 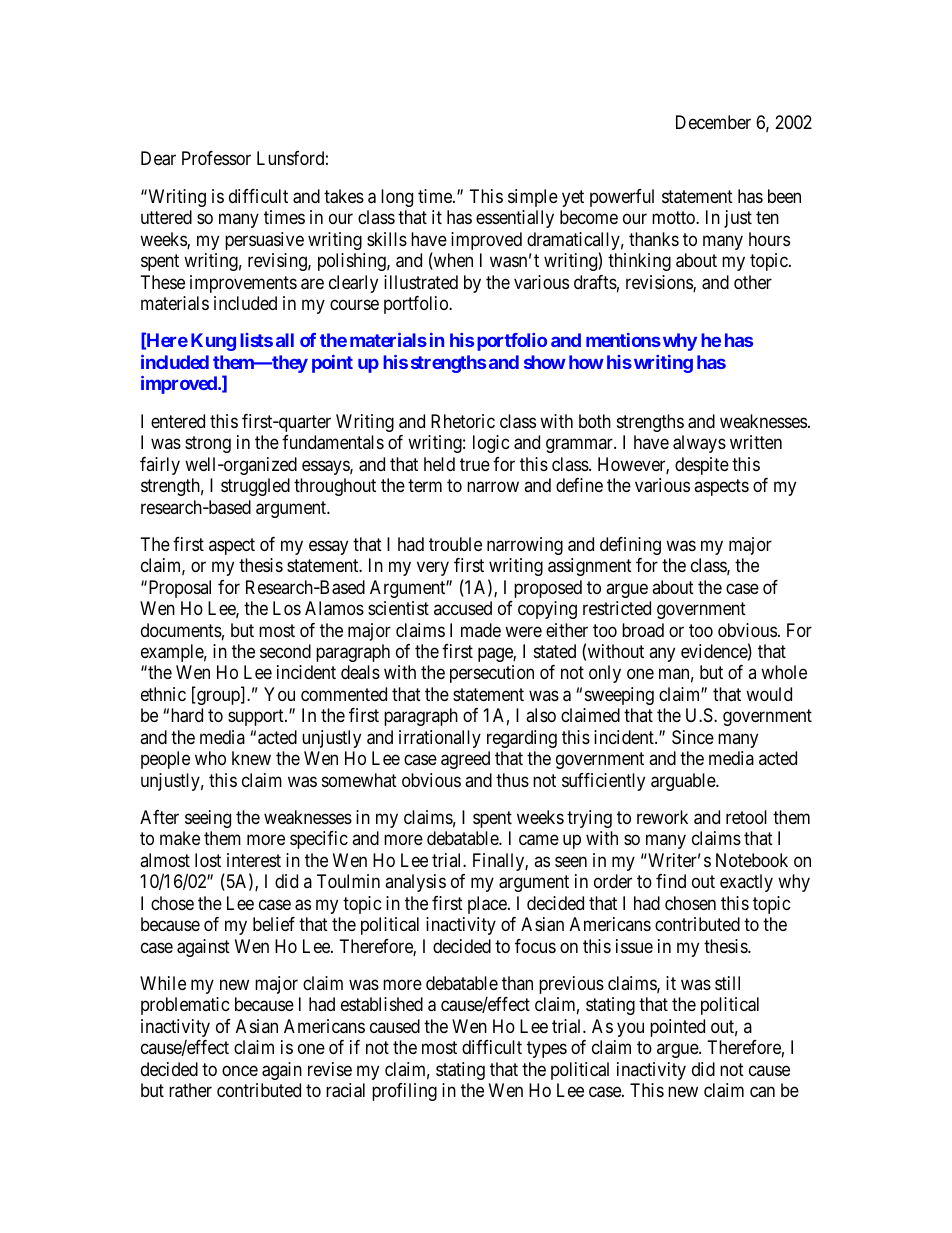 What do you see at coordinates (255, 487) in the screenshot?
I see `struggled` at bounding box center [255, 487].
